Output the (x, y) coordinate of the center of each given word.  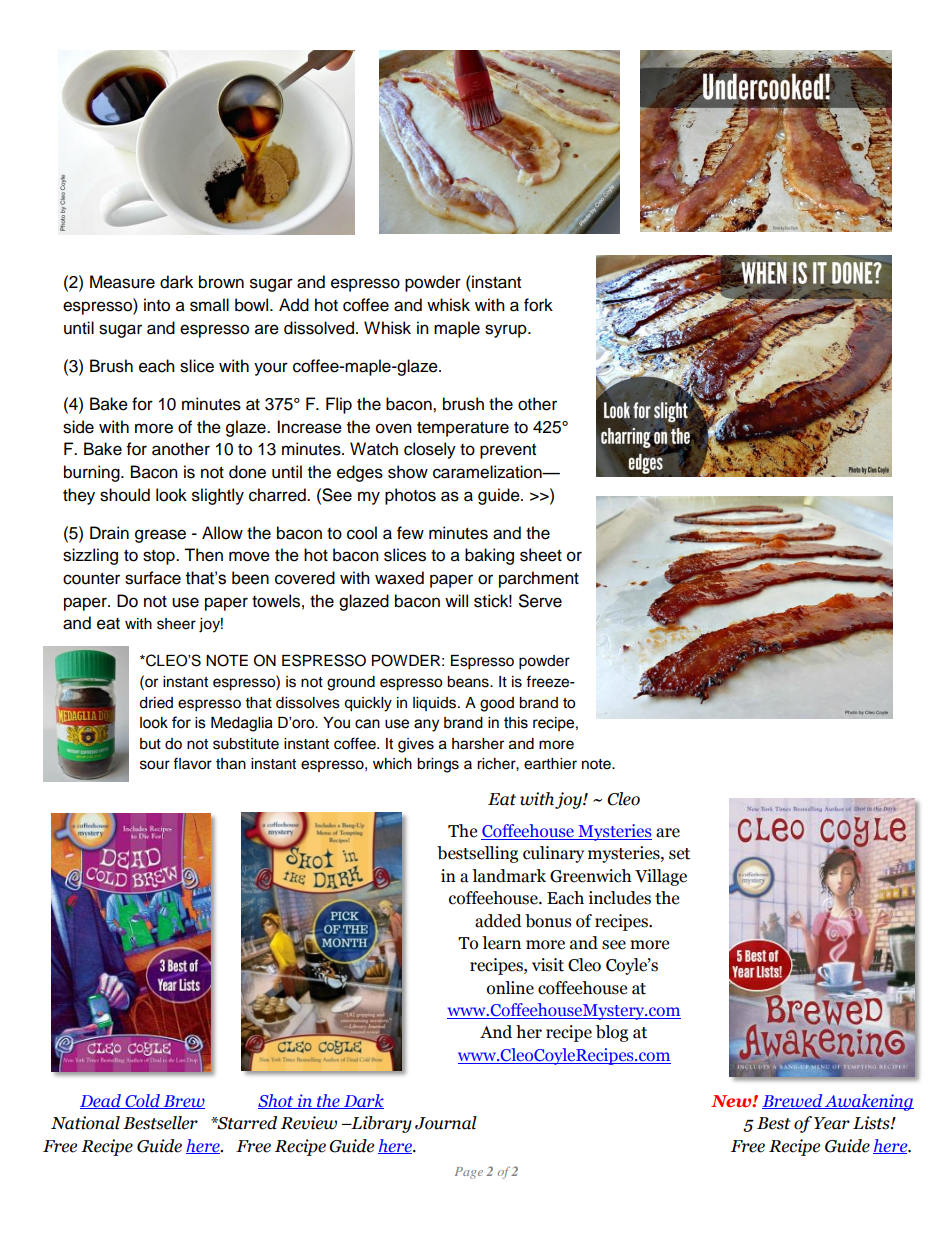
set (679, 854)
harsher (478, 744)
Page (469, 1173)
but (150, 744)
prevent (508, 451)
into (157, 305)
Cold (142, 1101)
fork (538, 305)
